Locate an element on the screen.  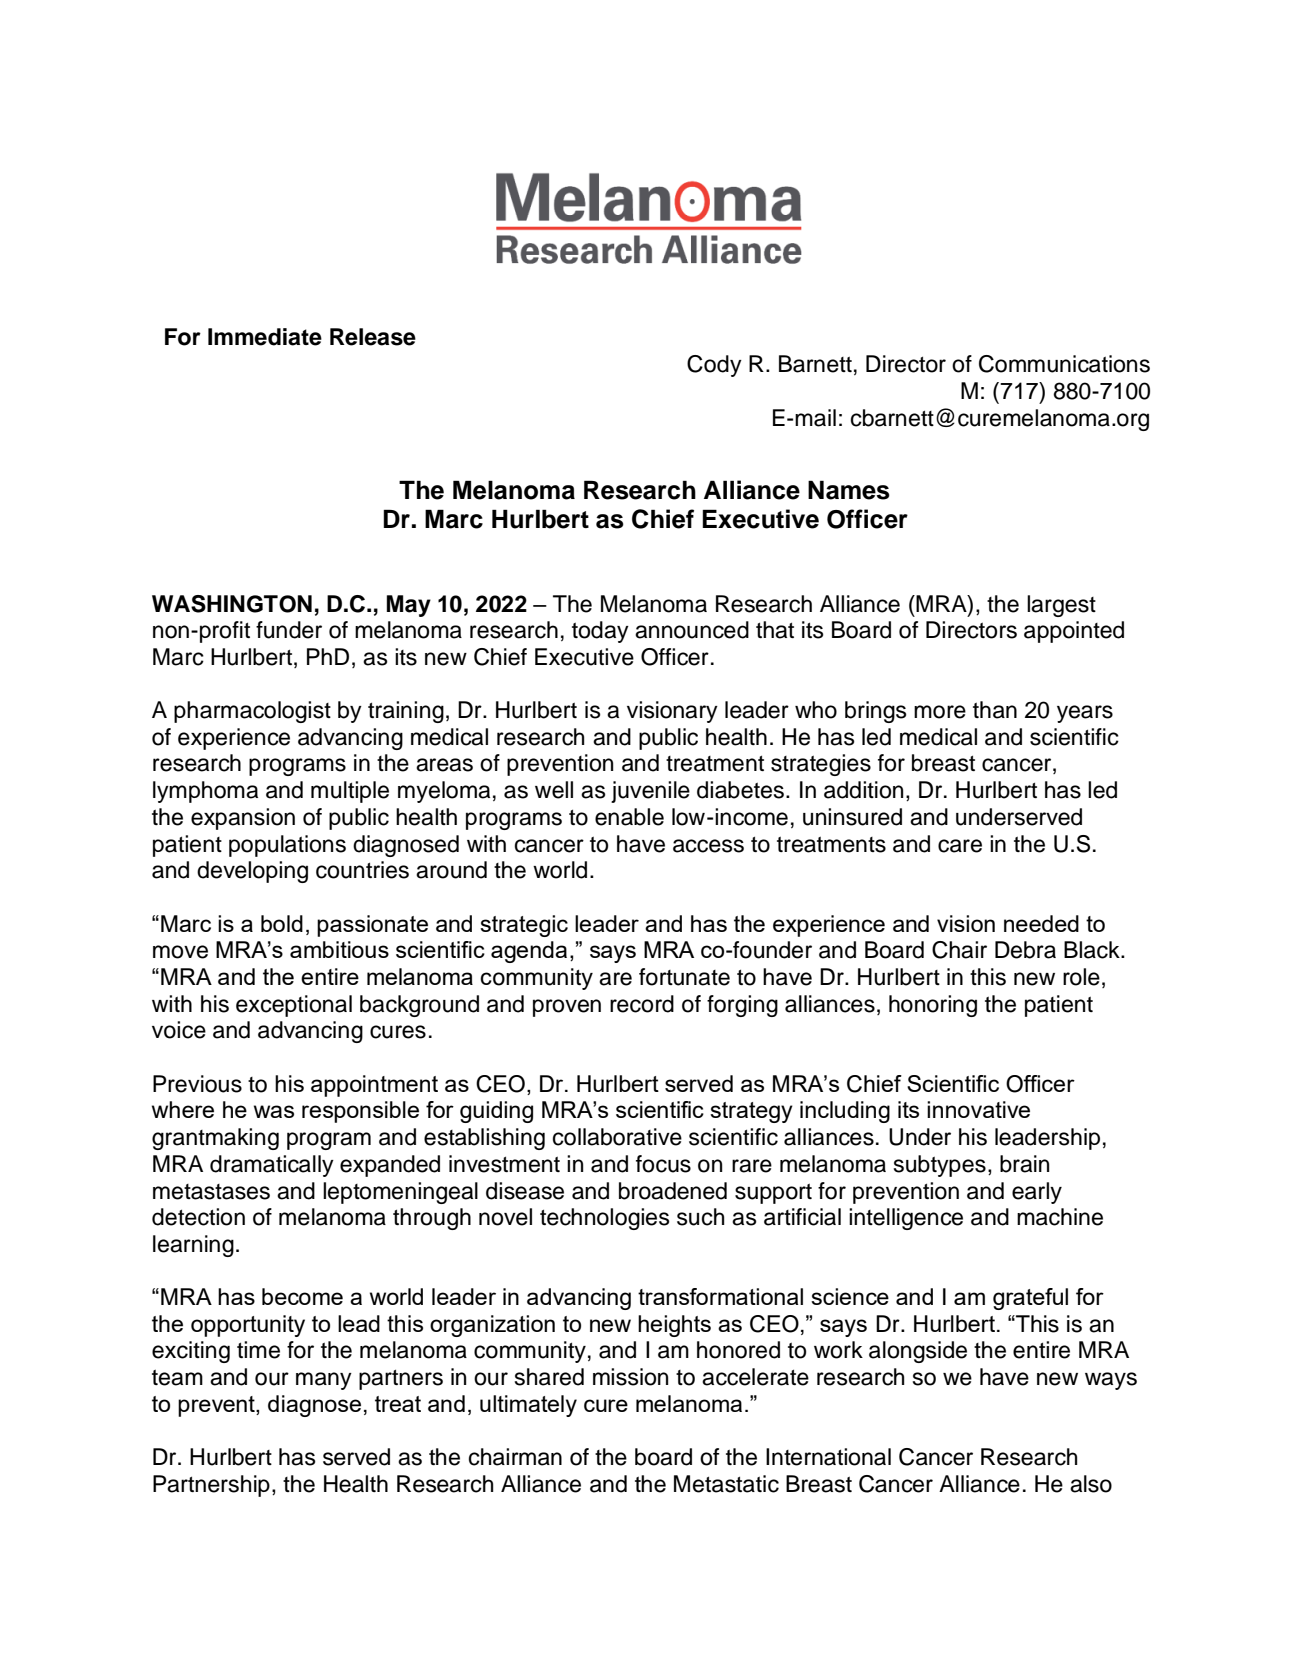
also is located at coordinates (1091, 1484).
